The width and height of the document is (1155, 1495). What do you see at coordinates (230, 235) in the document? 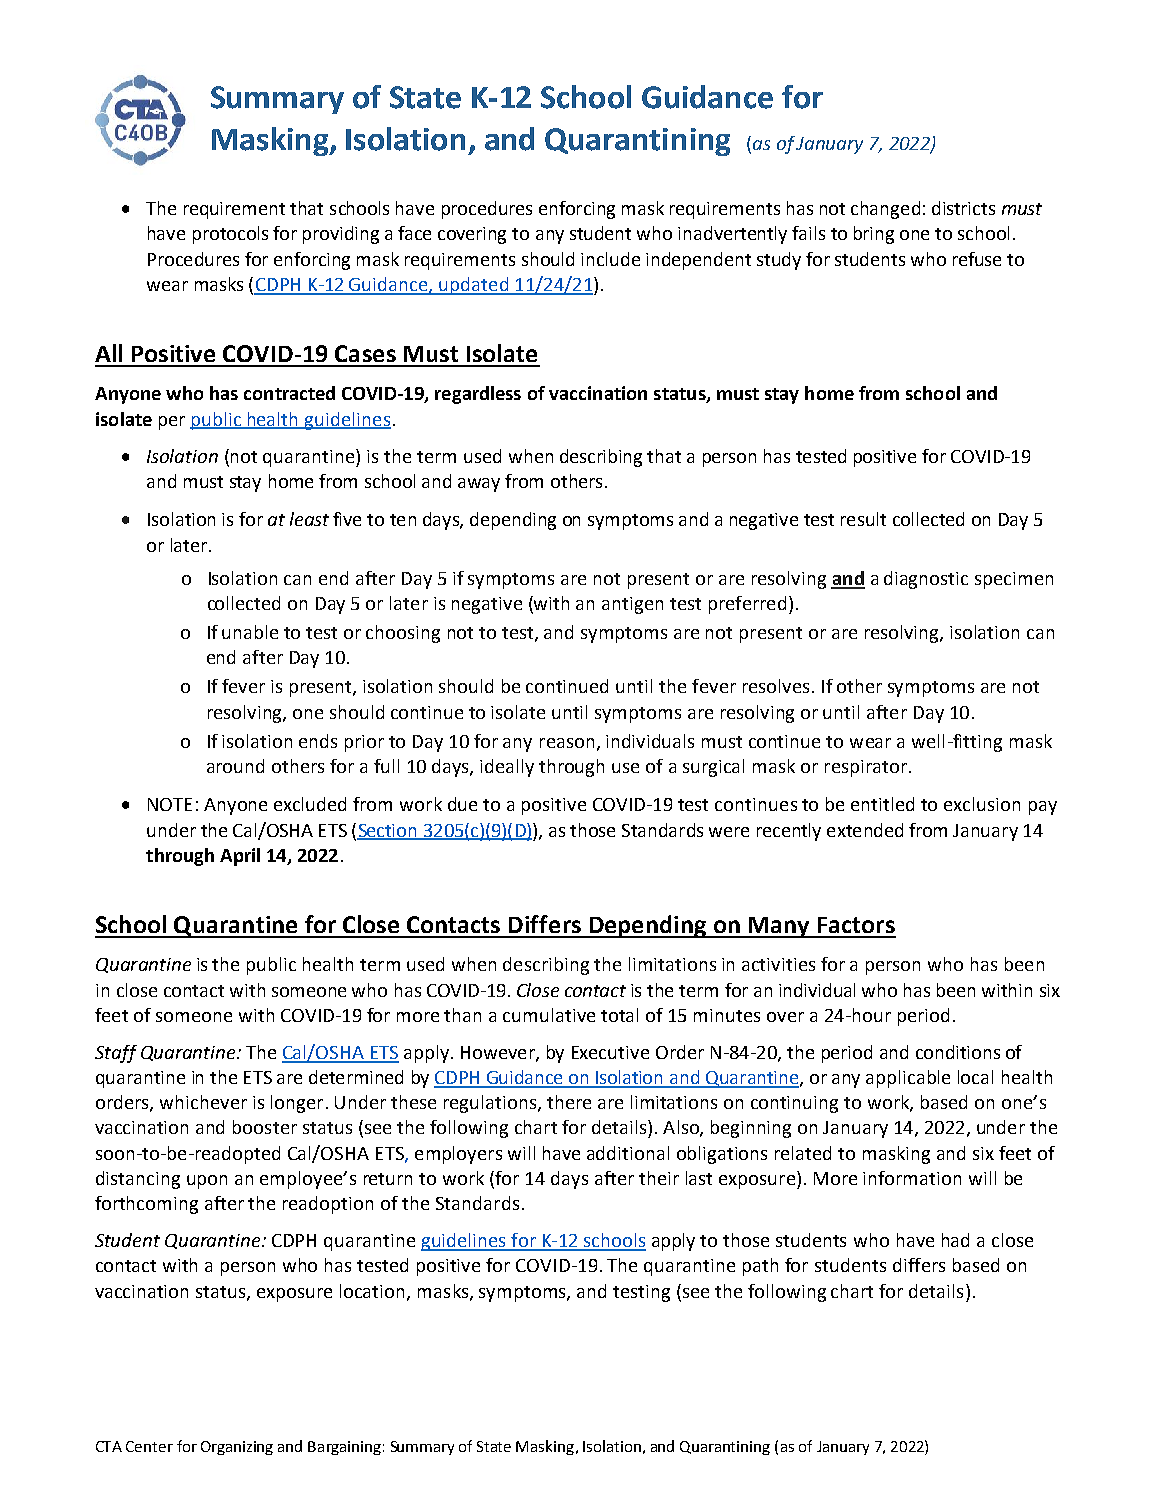
I see `protocols` at bounding box center [230, 235].
